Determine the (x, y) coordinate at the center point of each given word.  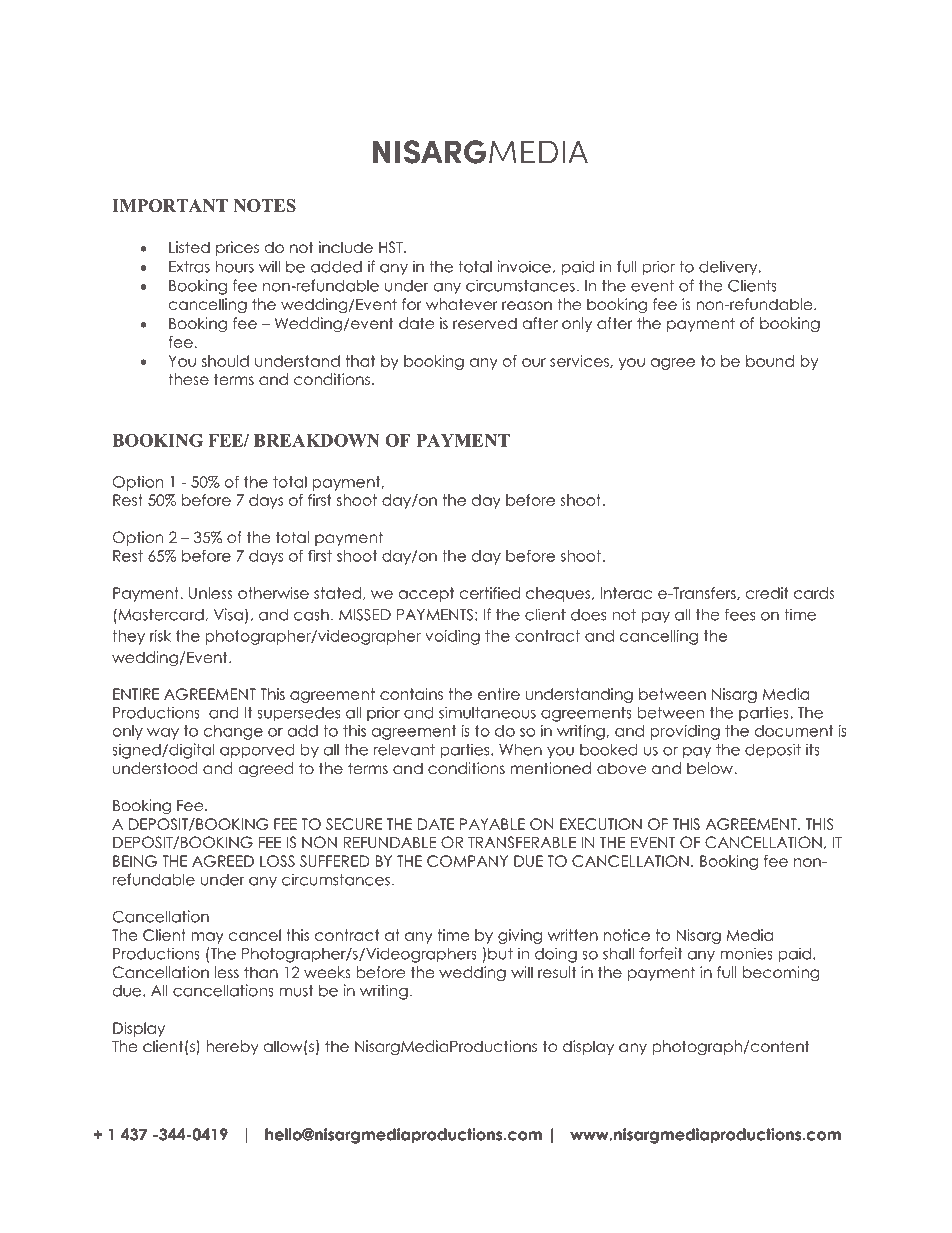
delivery (729, 267)
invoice (524, 266)
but (500, 954)
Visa (228, 614)
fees (740, 614)
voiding (452, 637)
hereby (232, 1047)
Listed (189, 247)
